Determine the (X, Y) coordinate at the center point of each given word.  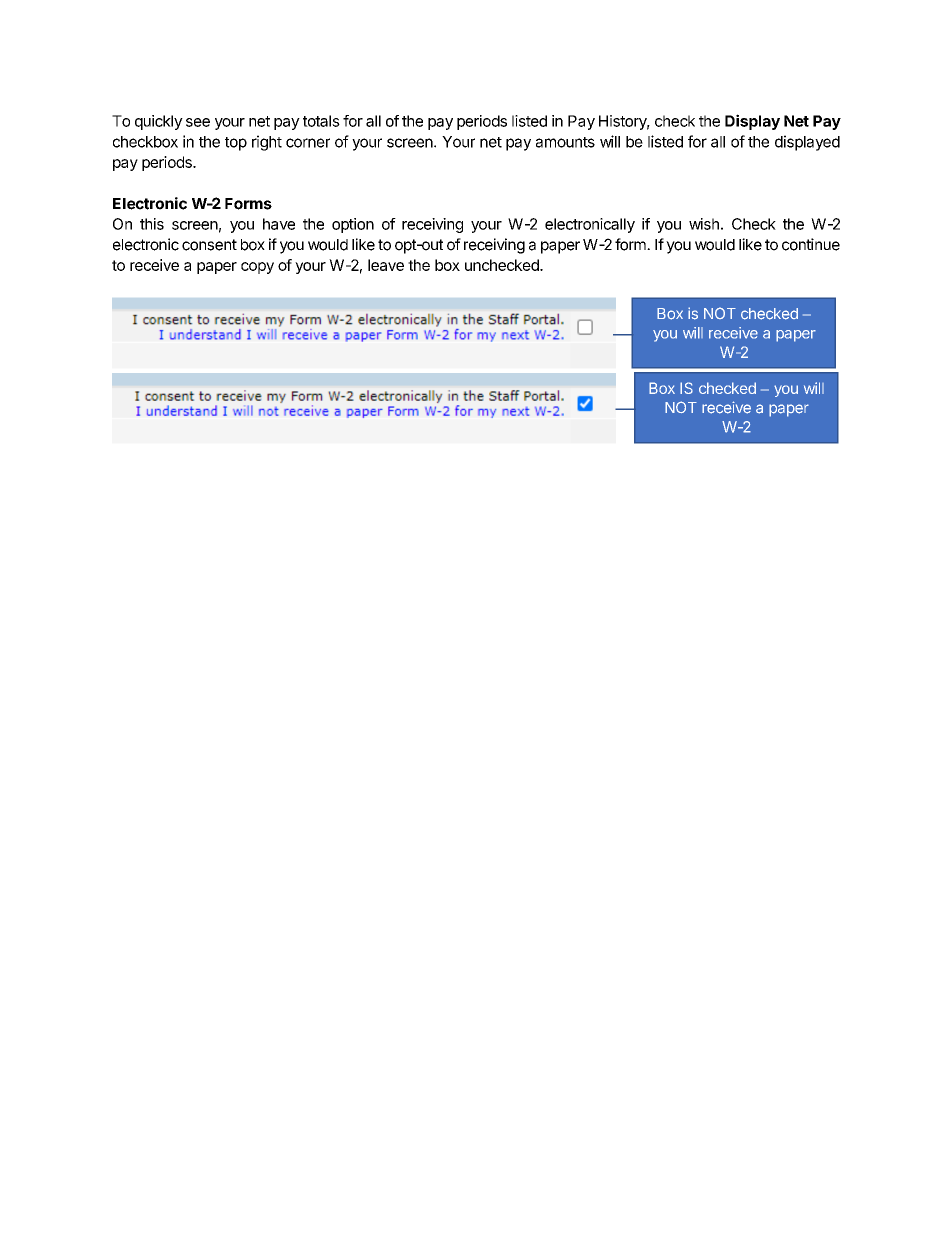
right (267, 143)
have (279, 224)
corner (308, 143)
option (353, 225)
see (198, 122)
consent (209, 245)
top (236, 144)
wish (704, 224)
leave (386, 265)
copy (257, 268)
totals (321, 121)
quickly (159, 122)
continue (811, 244)
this (152, 224)
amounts (565, 142)
